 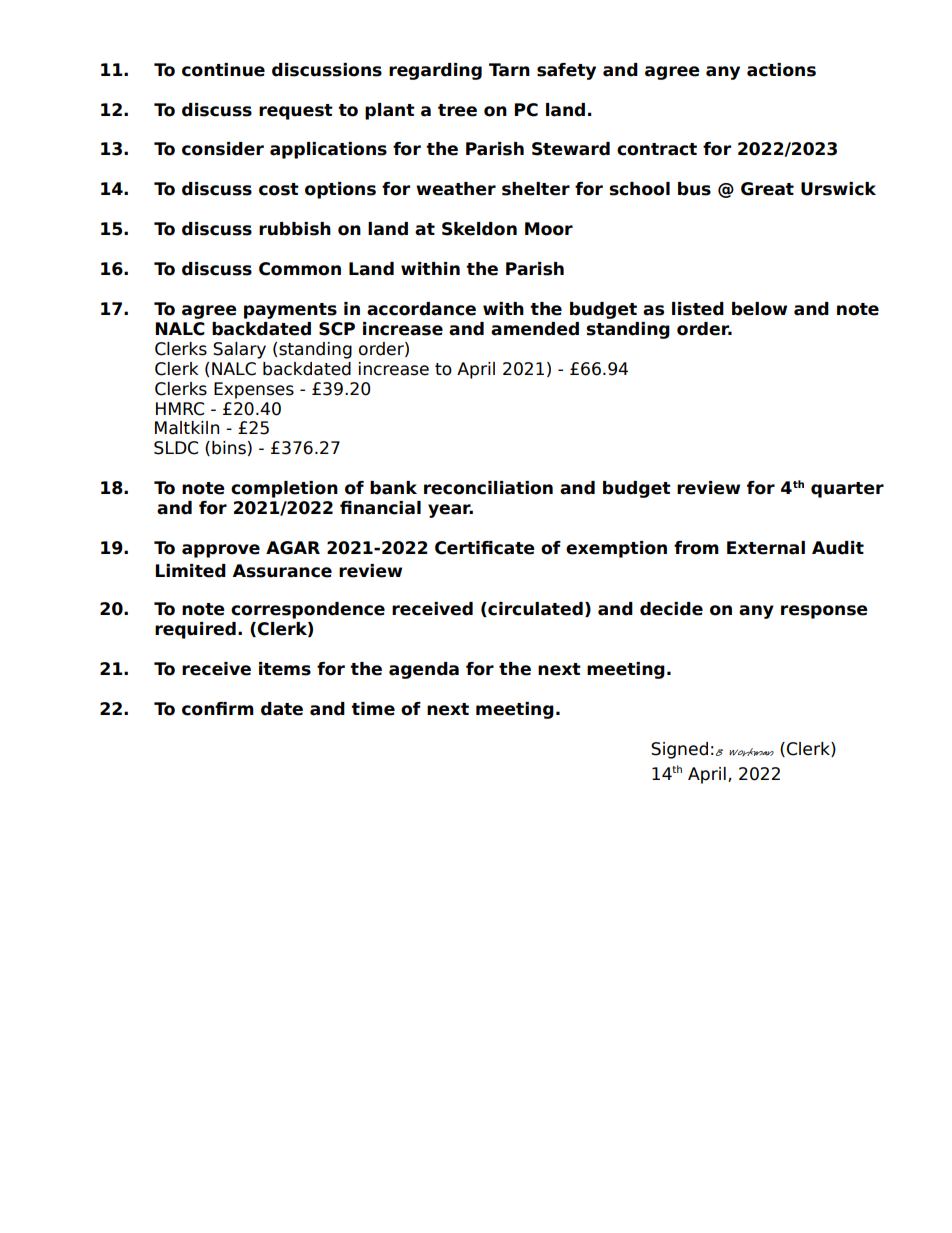 I want to click on amended, so click(x=535, y=329).
